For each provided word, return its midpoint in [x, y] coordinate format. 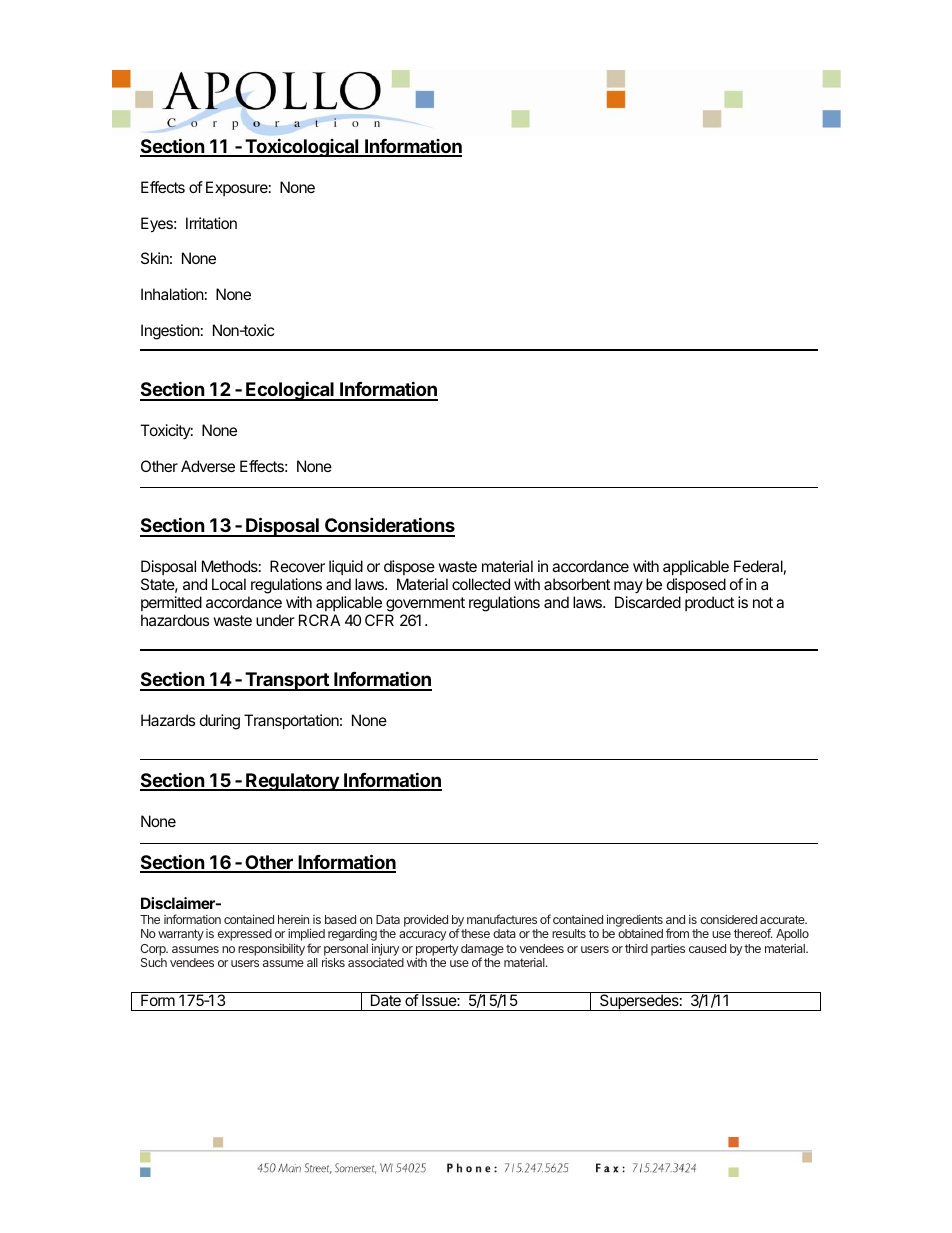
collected [481, 584]
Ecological [290, 391]
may [628, 589]
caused [707, 948]
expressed [245, 935]
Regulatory [292, 782]
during [220, 722]
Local [229, 584]
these [475, 933]
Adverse [208, 466]
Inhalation [172, 294]
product [709, 603]
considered [728, 919]
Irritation [211, 223]
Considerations [389, 526]
